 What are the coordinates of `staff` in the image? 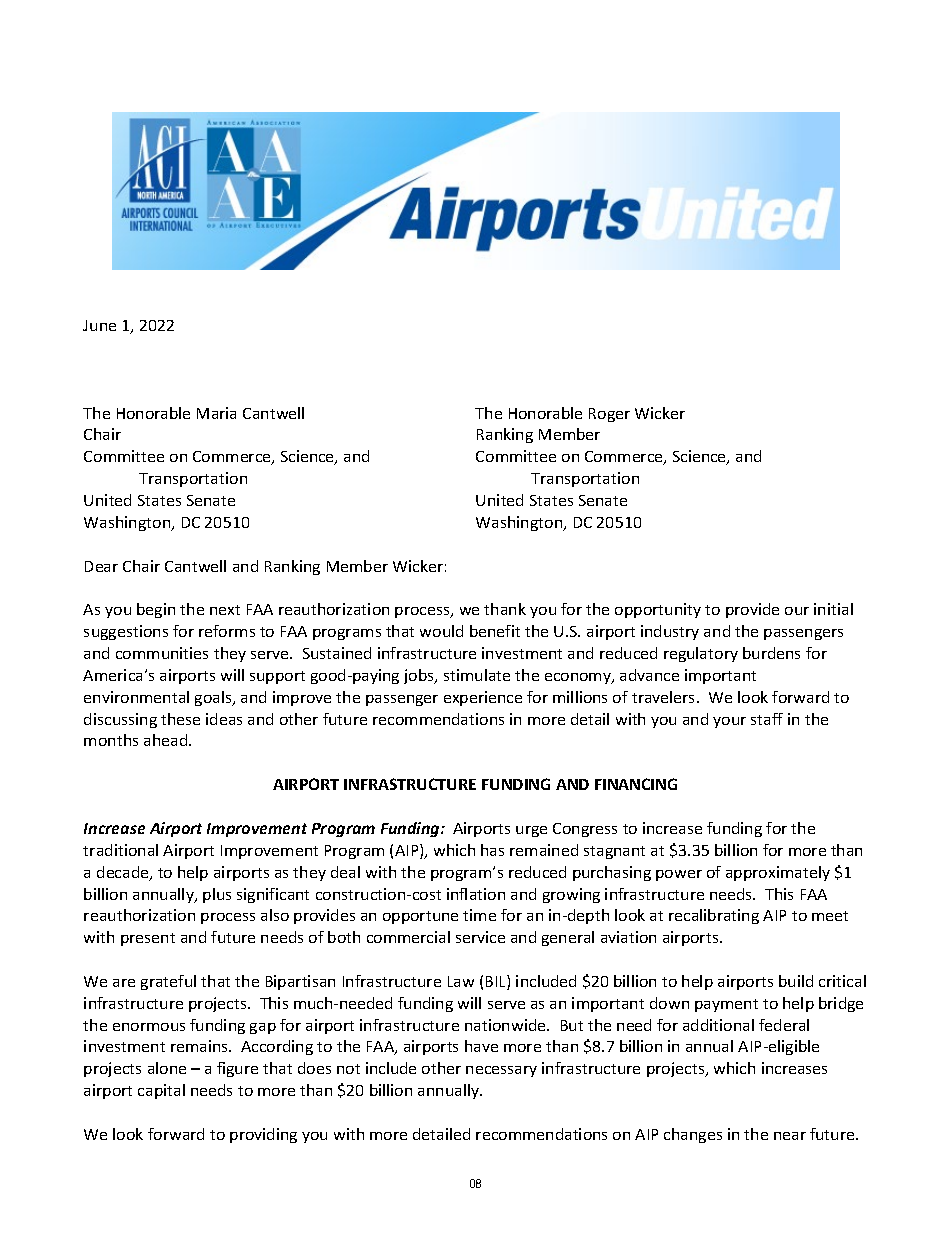 It's located at (767, 719).
